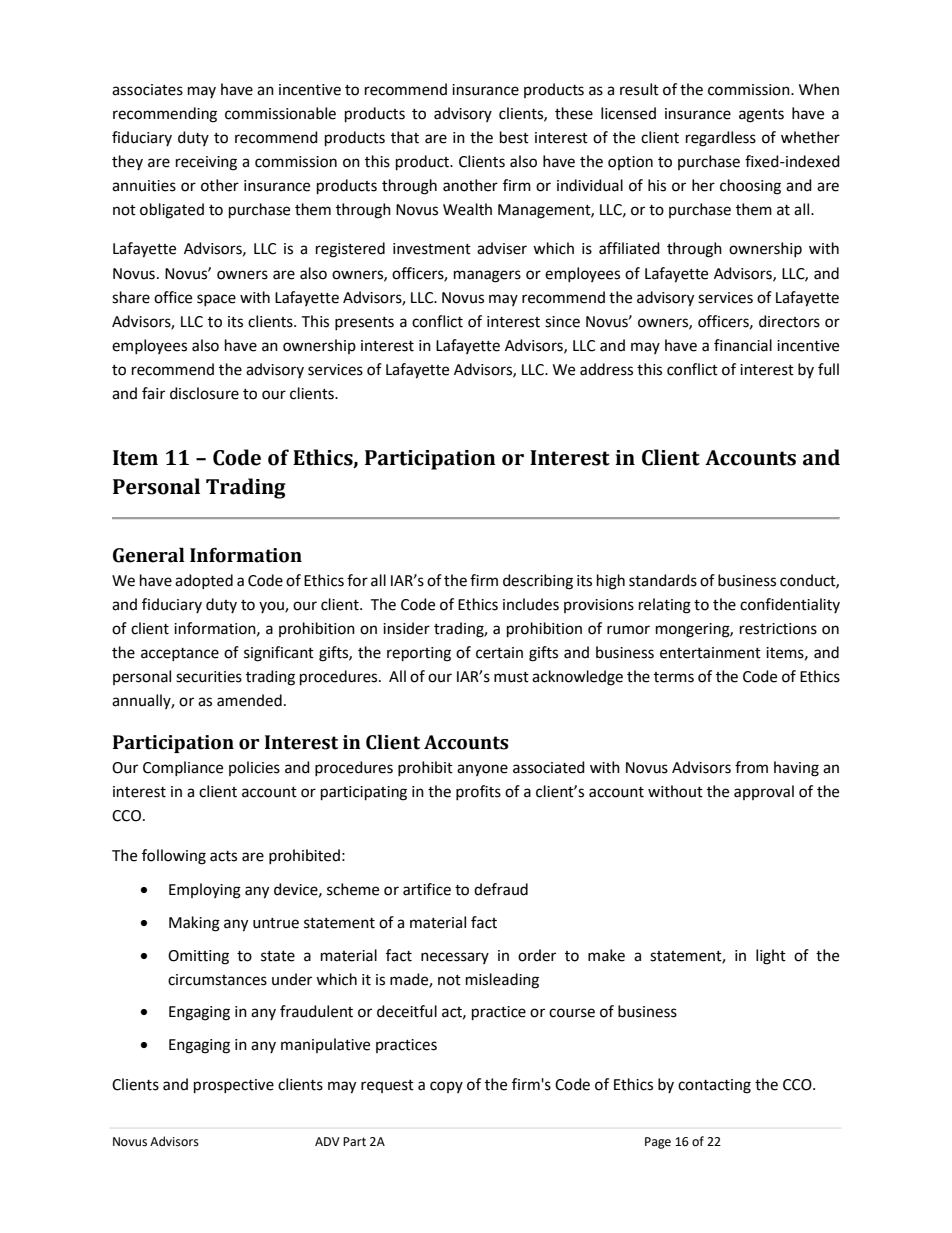 This screenshot has height=1233, width=952. Describe the element at coordinates (514, 137) in the screenshot. I see `best` at that location.
